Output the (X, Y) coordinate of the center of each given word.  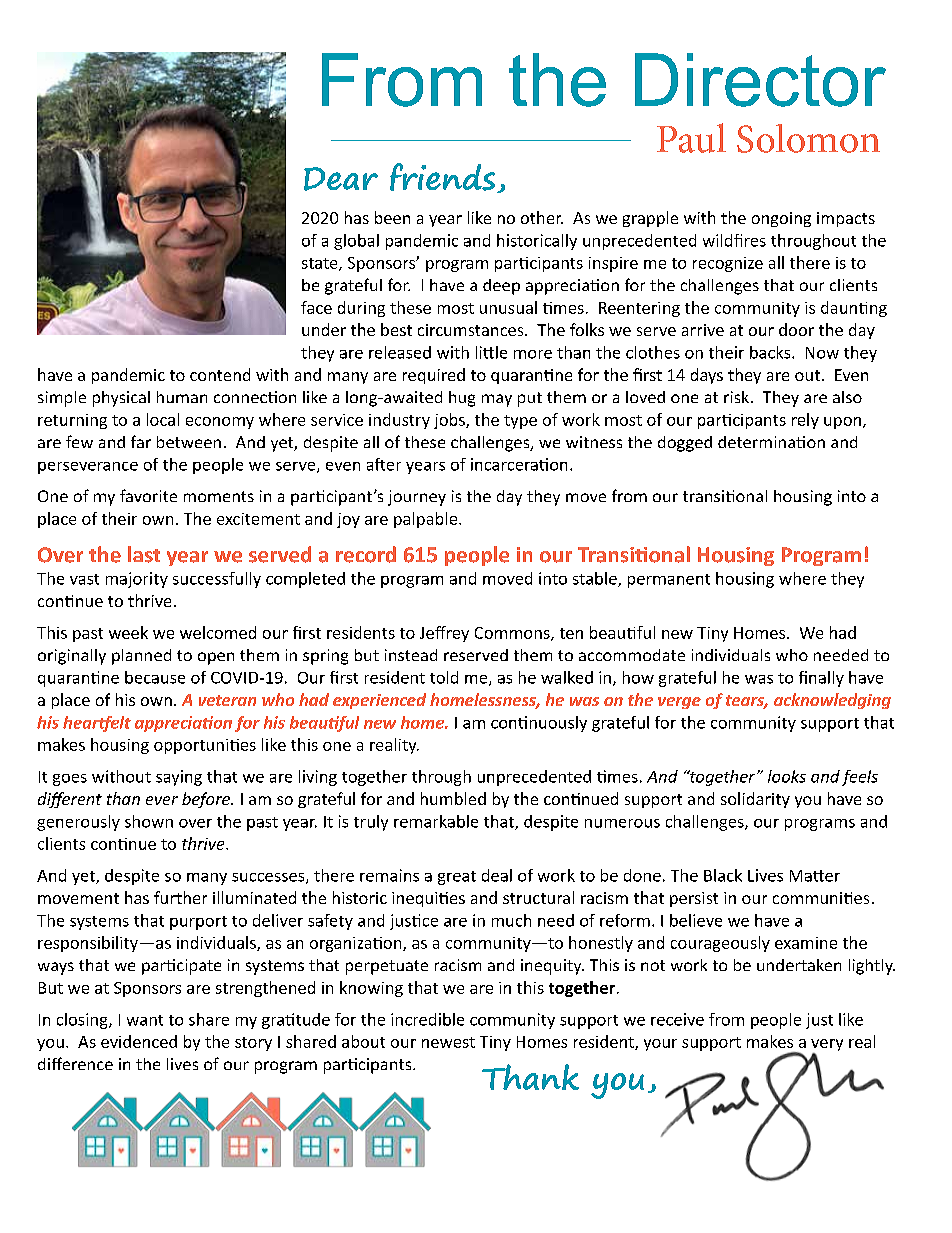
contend (220, 374)
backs (771, 352)
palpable (427, 520)
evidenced (139, 1041)
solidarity (755, 800)
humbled (453, 798)
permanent (669, 581)
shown (149, 821)
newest (448, 1042)
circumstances (472, 330)
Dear (341, 179)
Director (760, 80)
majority (137, 580)
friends (444, 178)
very (827, 1046)
